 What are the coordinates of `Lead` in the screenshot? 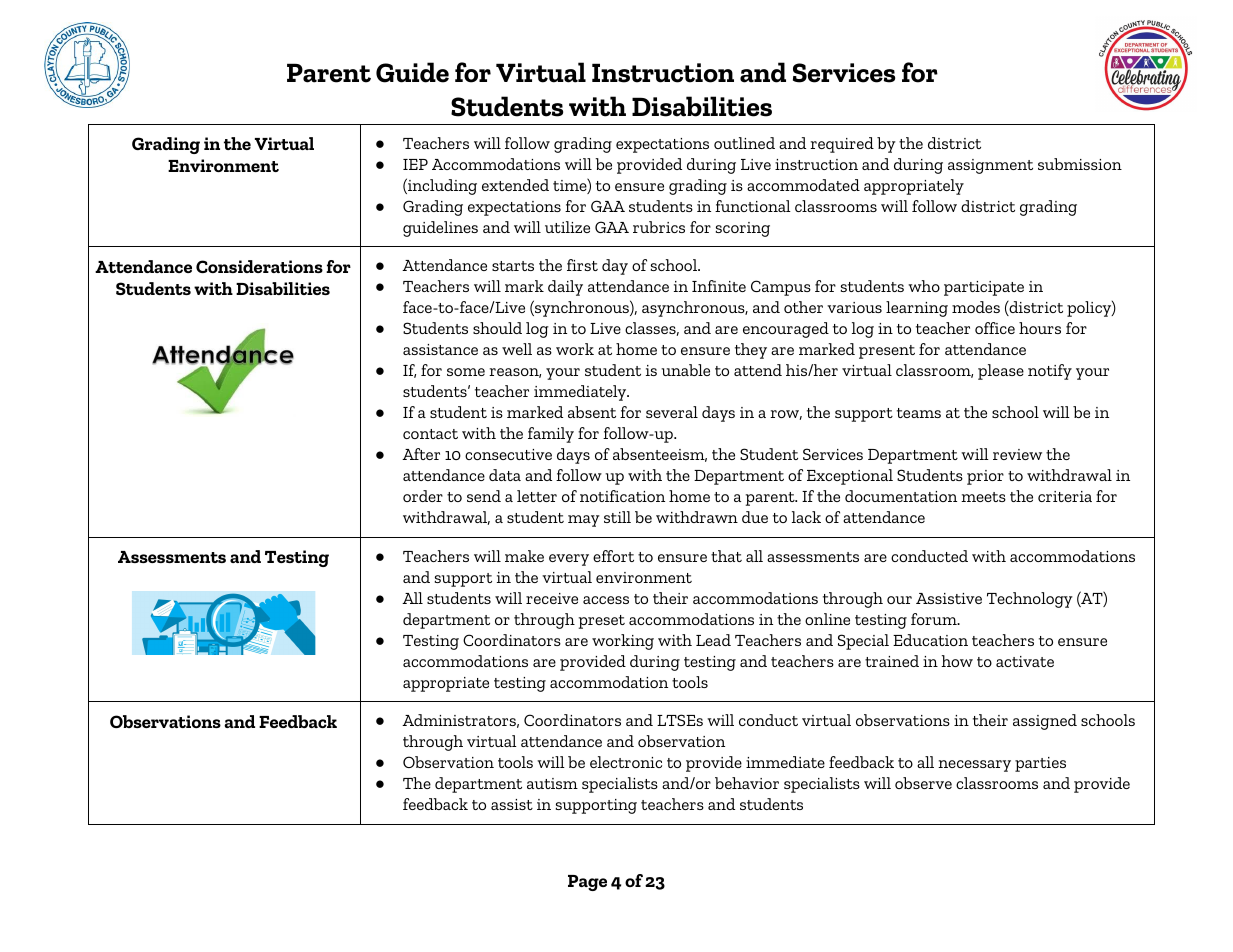 It's located at (713, 640).
